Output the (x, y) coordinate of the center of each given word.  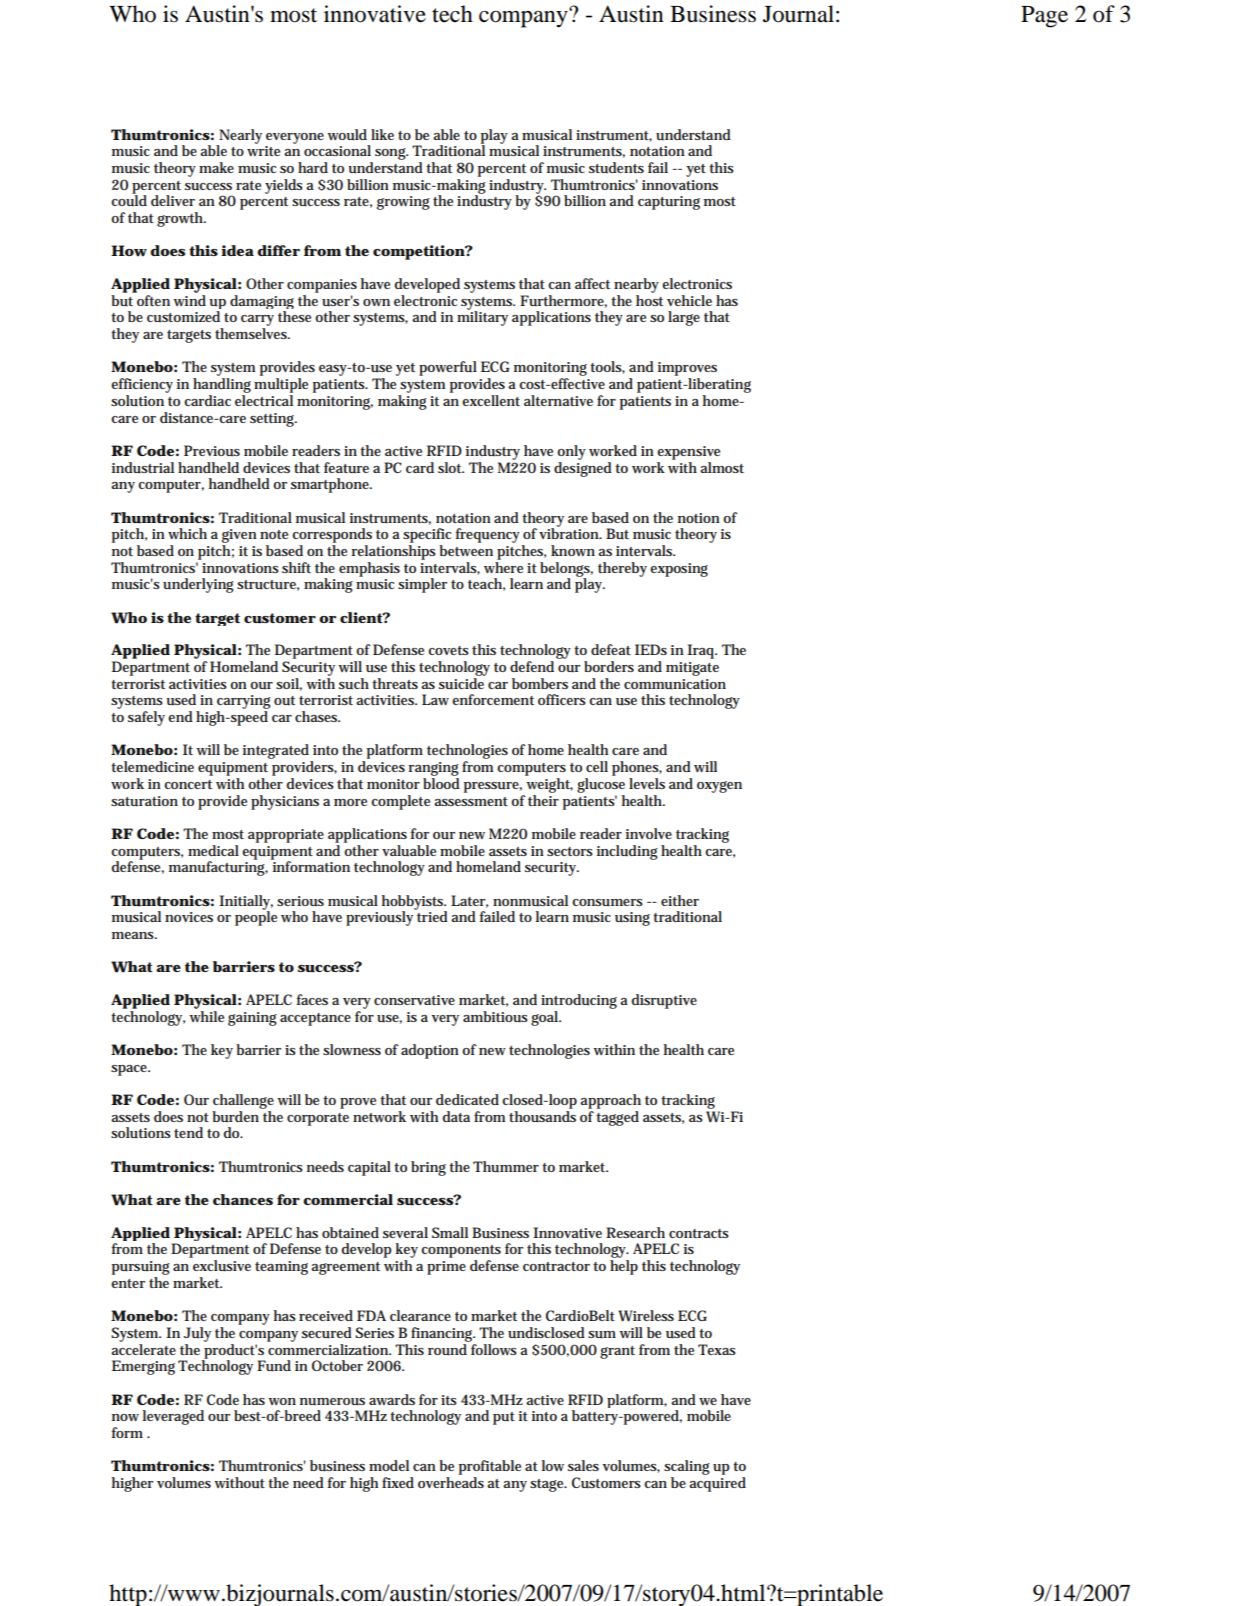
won (282, 1401)
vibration (570, 532)
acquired (717, 1484)
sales (583, 1465)
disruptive (664, 1001)
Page (1044, 17)
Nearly (239, 137)
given (239, 537)
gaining (252, 1019)
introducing (579, 1001)
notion (699, 518)
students (616, 167)
